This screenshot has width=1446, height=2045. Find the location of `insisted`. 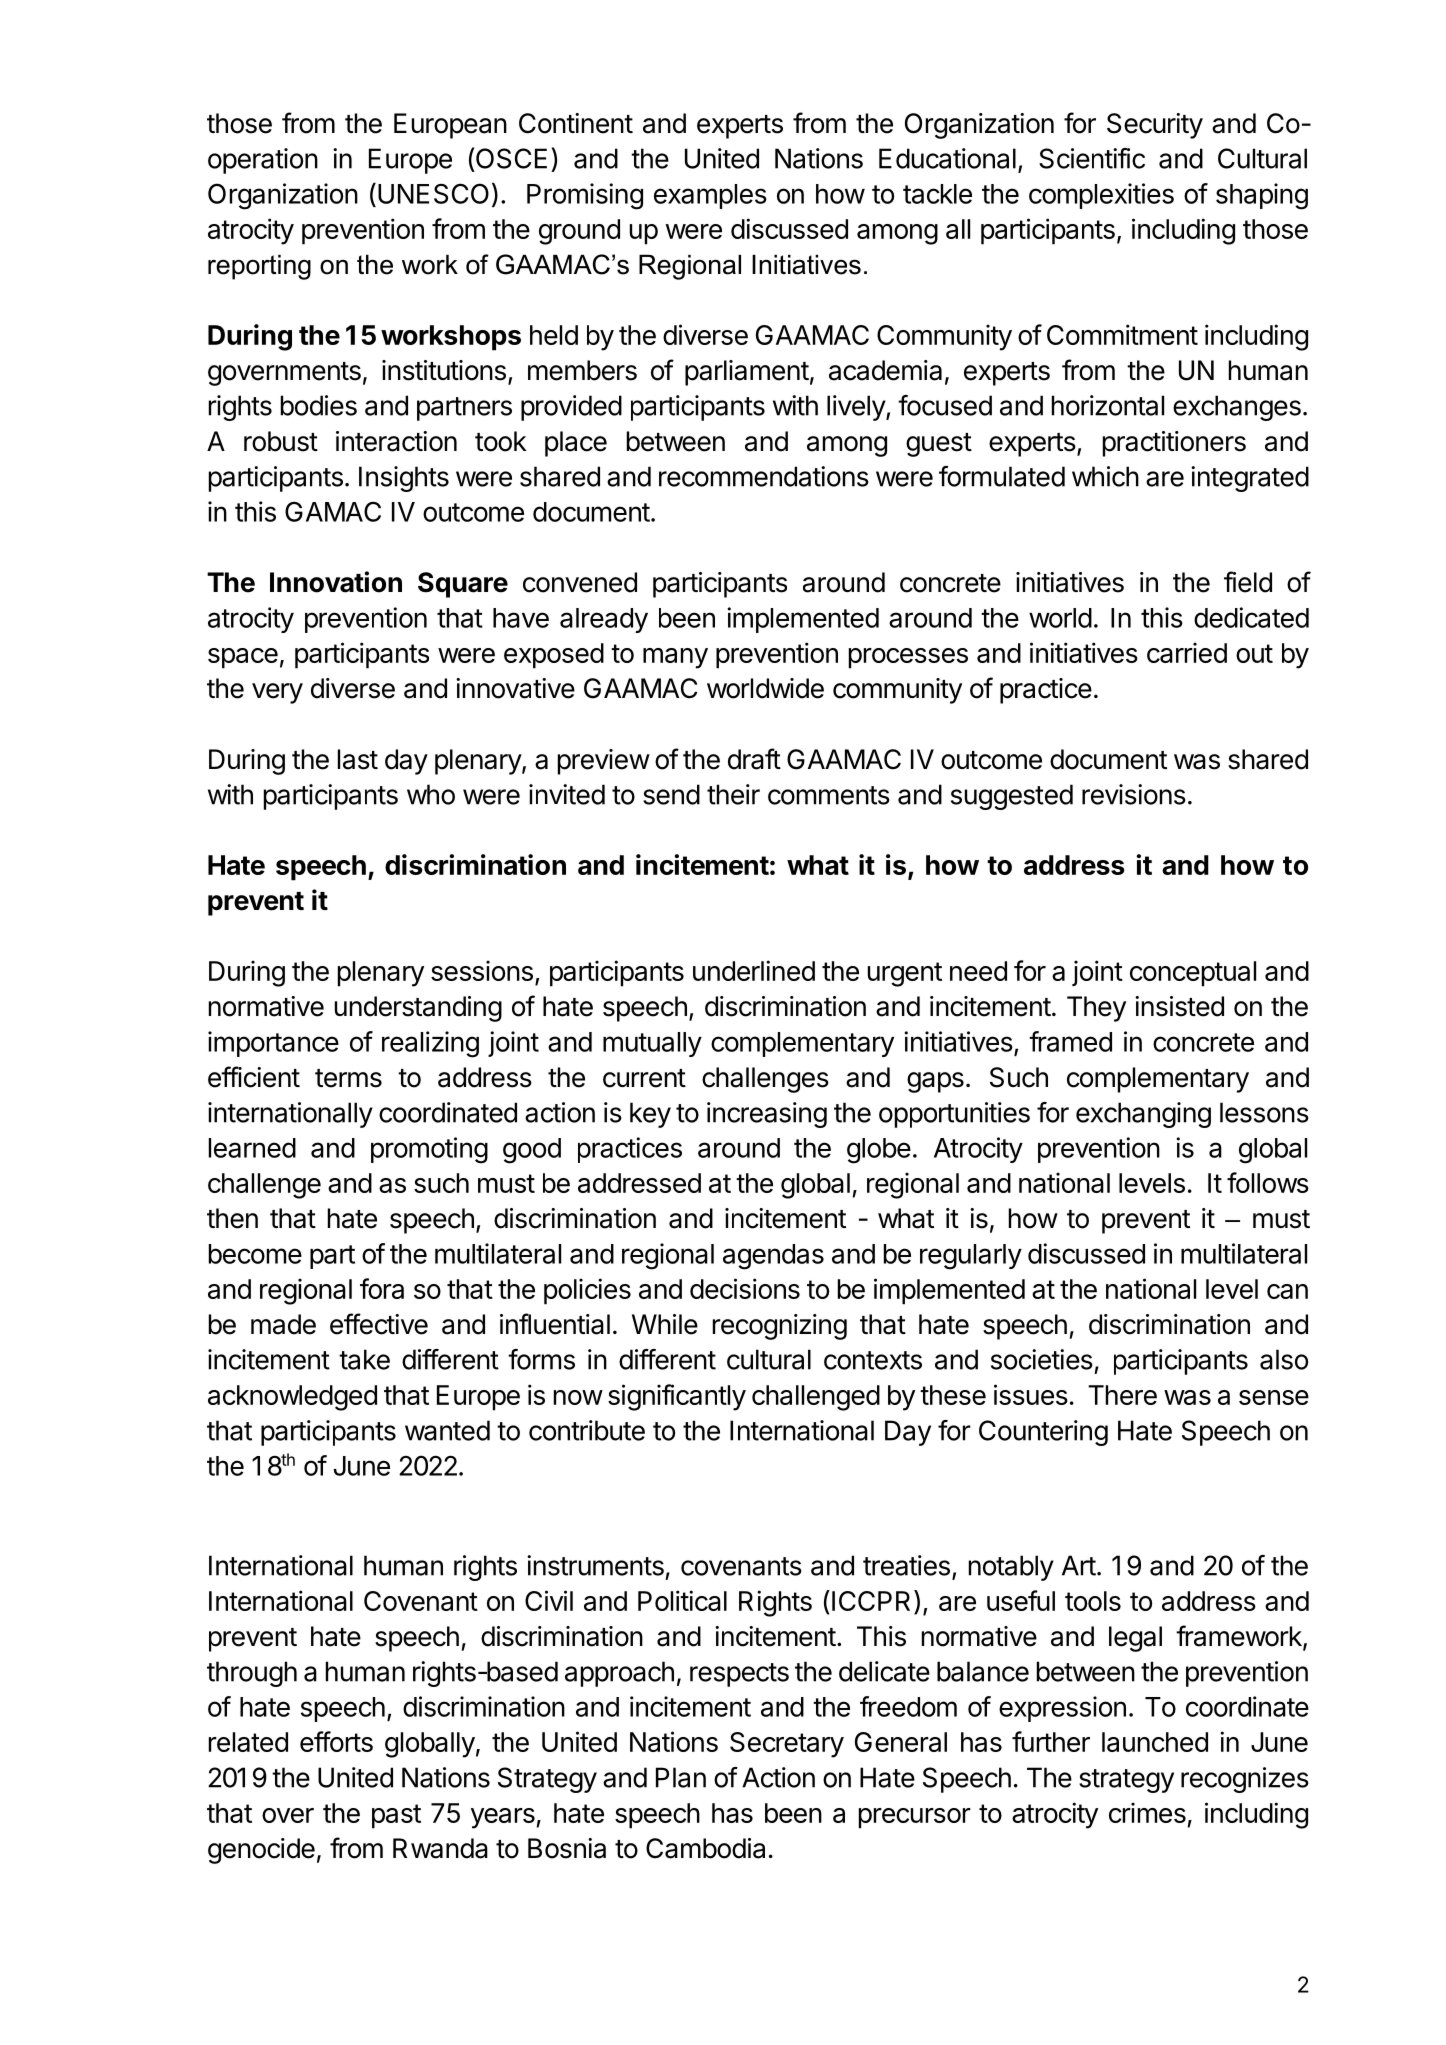

insisted is located at coordinates (1179, 1006).
